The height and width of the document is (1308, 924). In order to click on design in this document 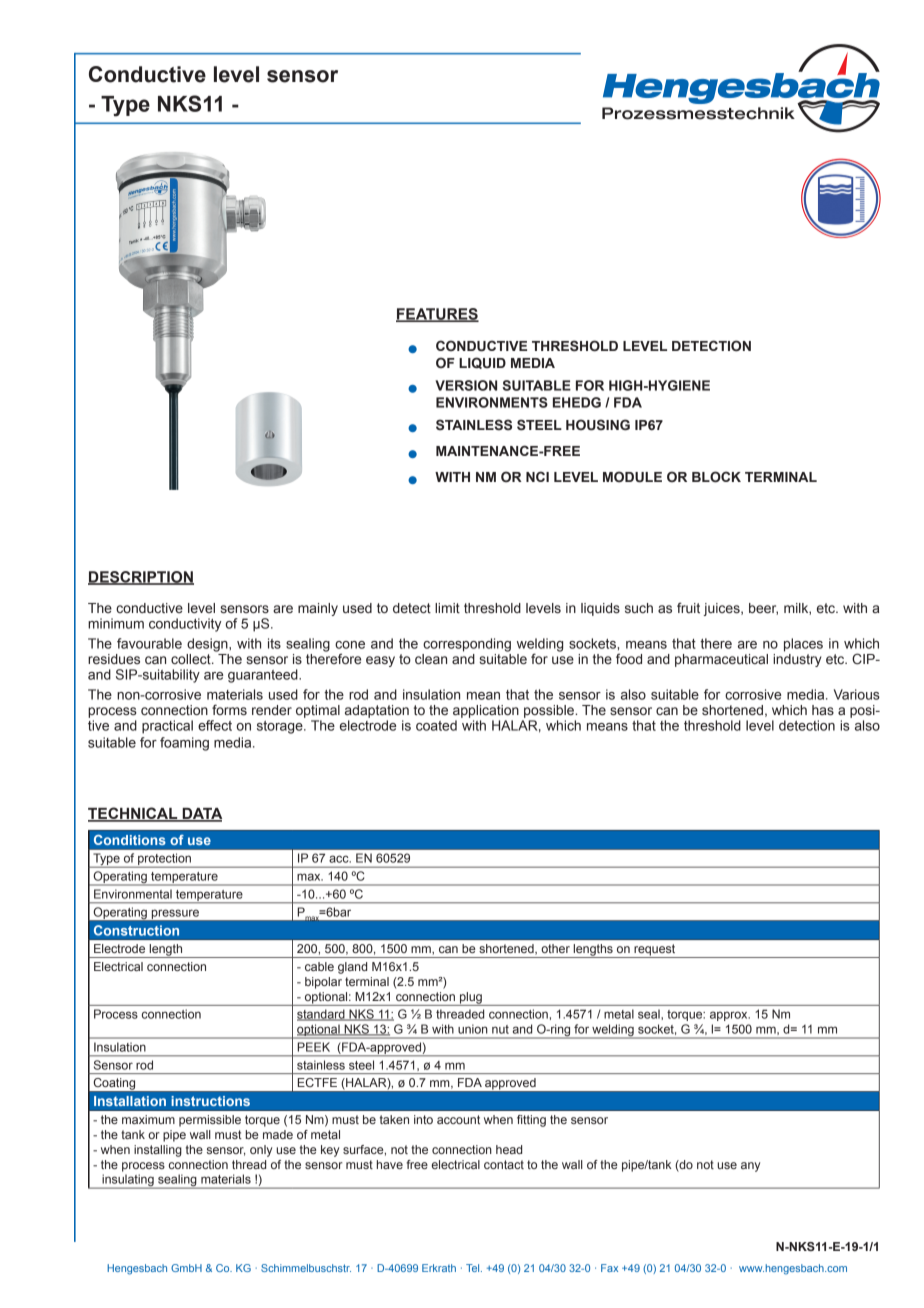, I will do `click(208, 645)`.
